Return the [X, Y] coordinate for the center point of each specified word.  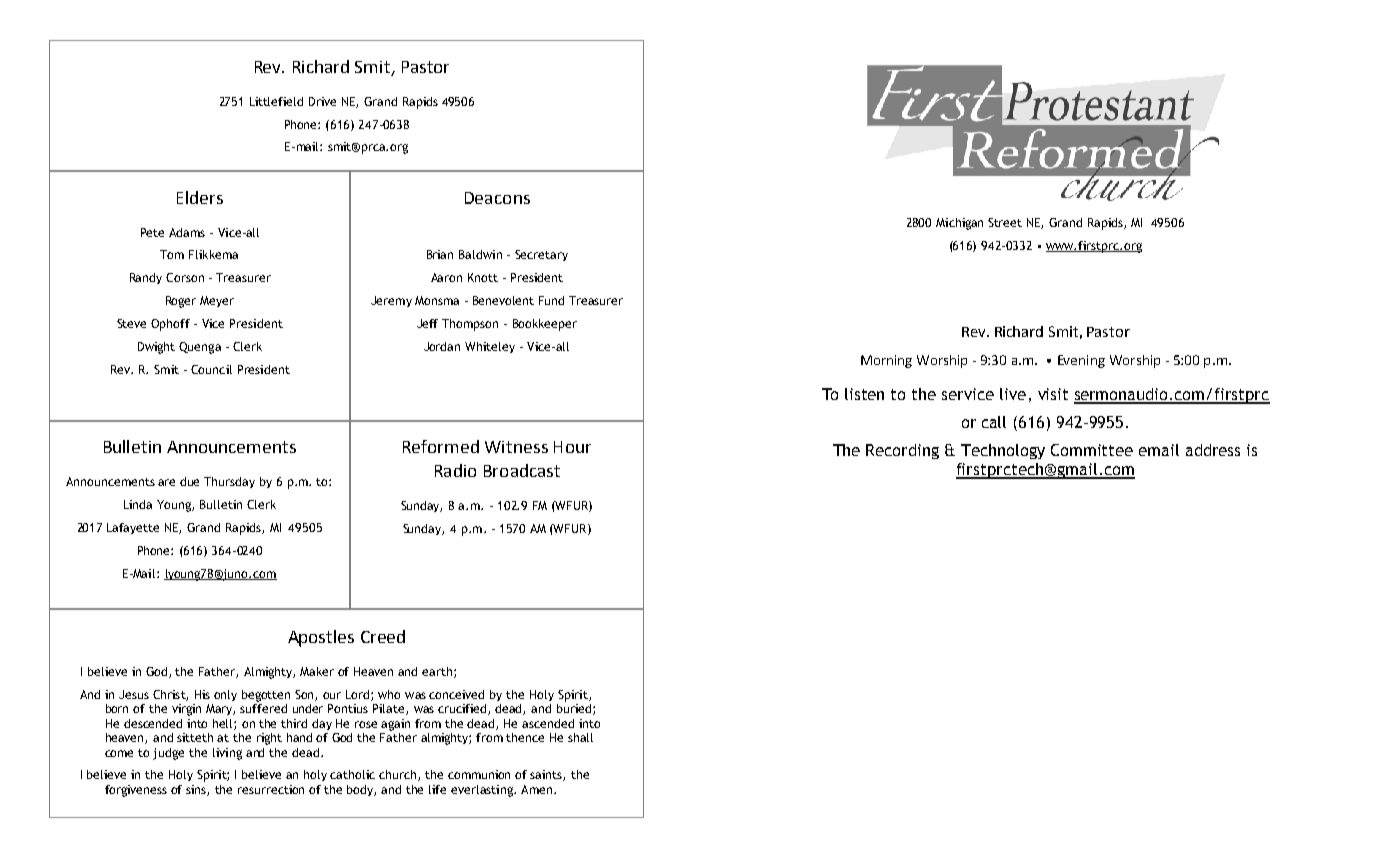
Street [1005, 222]
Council [211, 369]
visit [1053, 394]
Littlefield [276, 101]
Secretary [541, 255]
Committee [1092, 450]
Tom [172, 254]
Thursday [229, 482]
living [227, 754]
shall [580, 737]
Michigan [959, 224]
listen [864, 394]
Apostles [321, 638]
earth [437, 671]
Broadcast [522, 470]
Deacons [497, 198]
